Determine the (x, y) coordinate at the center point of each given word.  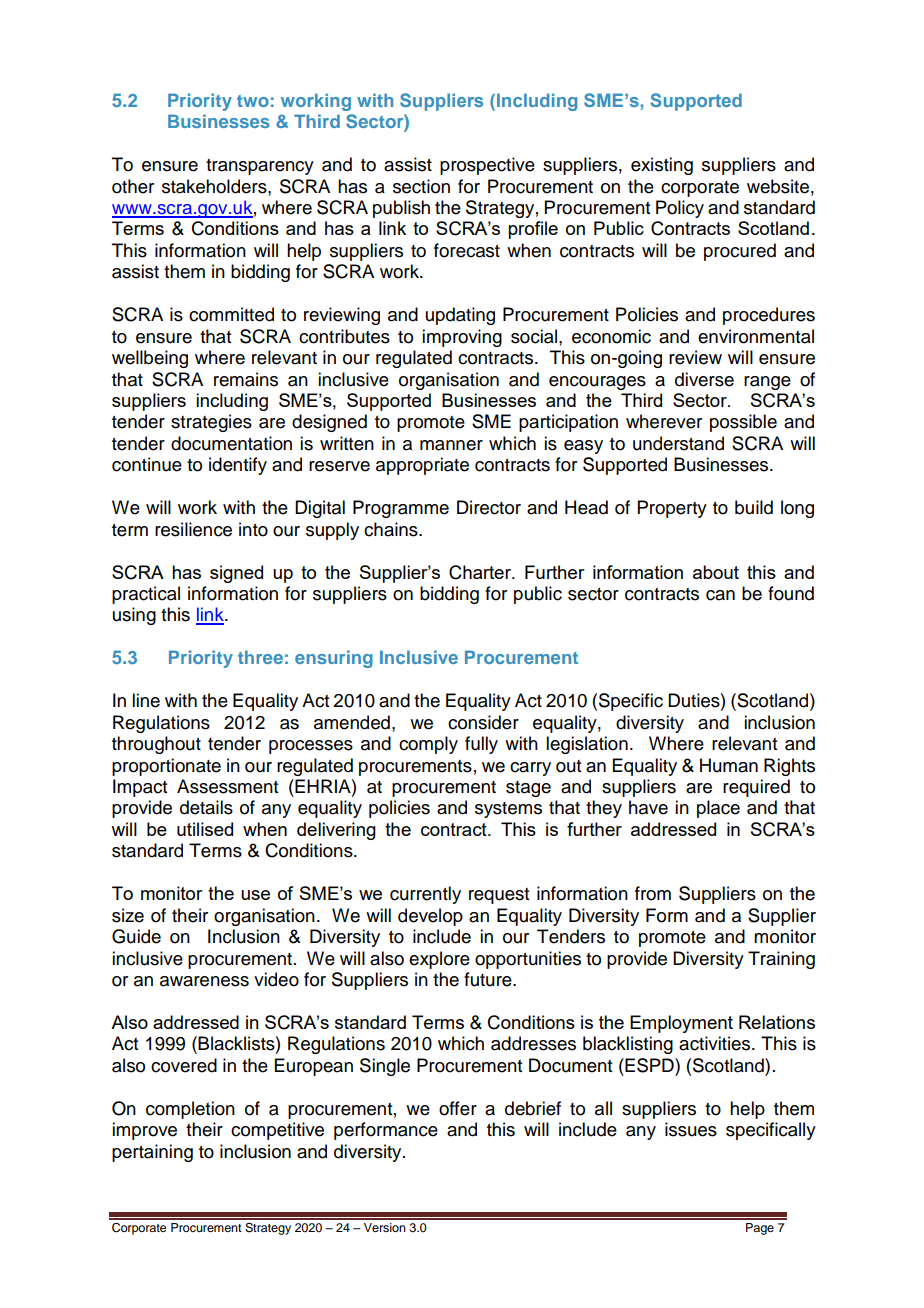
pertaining (152, 1153)
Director (489, 507)
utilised (205, 829)
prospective (487, 166)
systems (508, 810)
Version (385, 1227)
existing (662, 166)
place (718, 809)
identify (238, 466)
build (754, 507)
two (253, 101)
